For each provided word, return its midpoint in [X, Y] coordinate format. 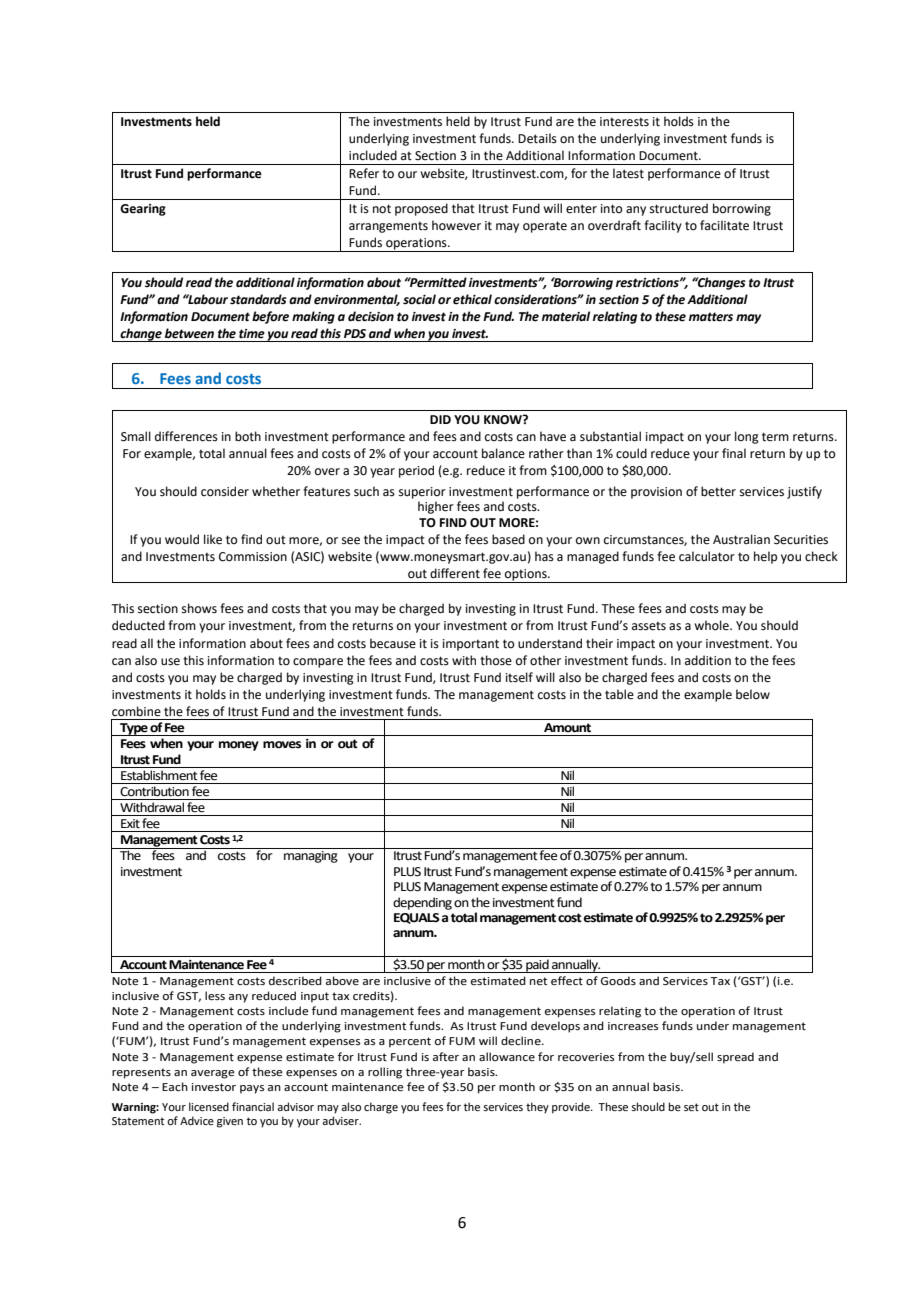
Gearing [143, 210]
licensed [209, 1106]
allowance [507, 1056]
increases [633, 1026]
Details [537, 138]
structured [679, 208]
